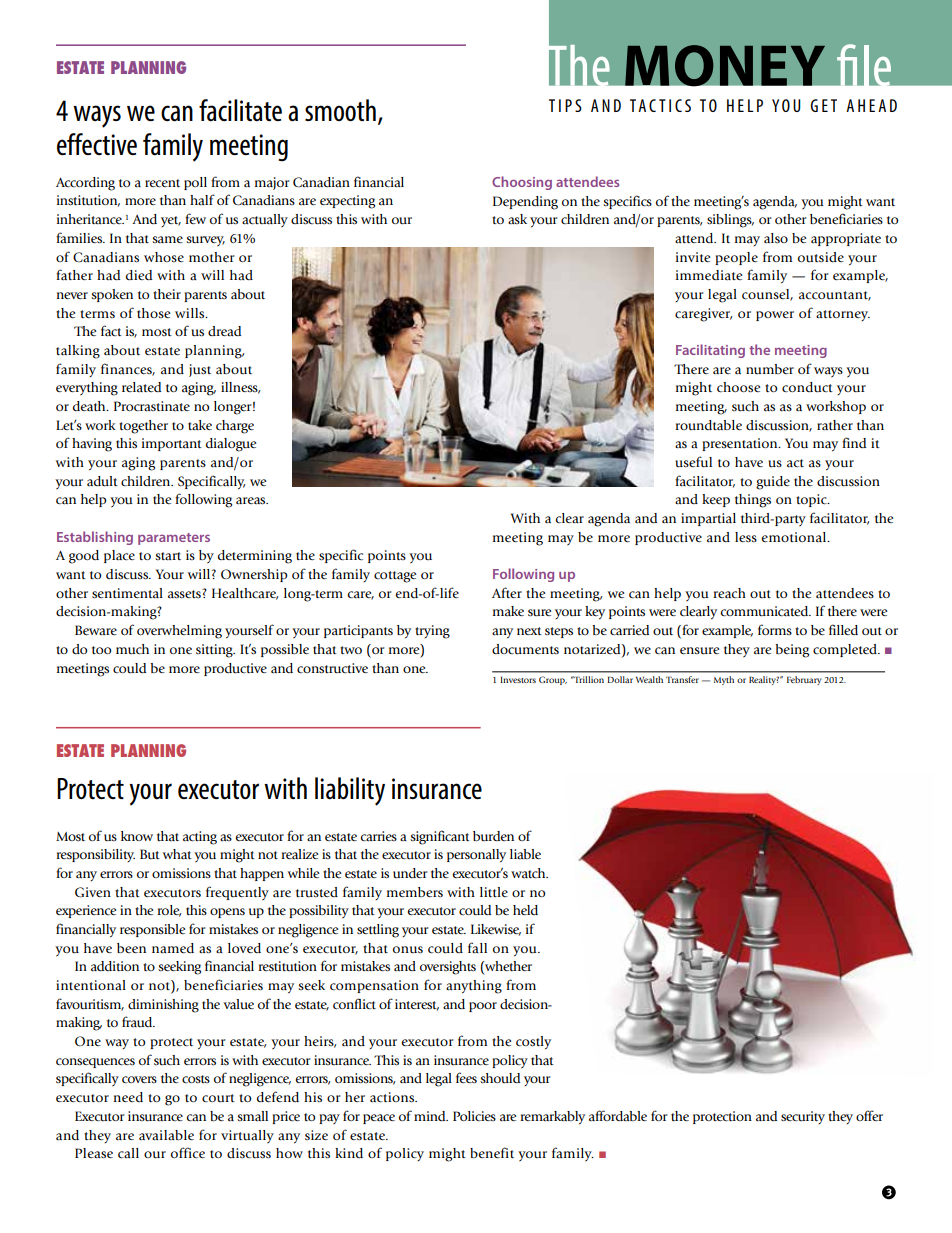  Describe the element at coordinates (773, 483) in the screenshot. I see `guide` at that location.
